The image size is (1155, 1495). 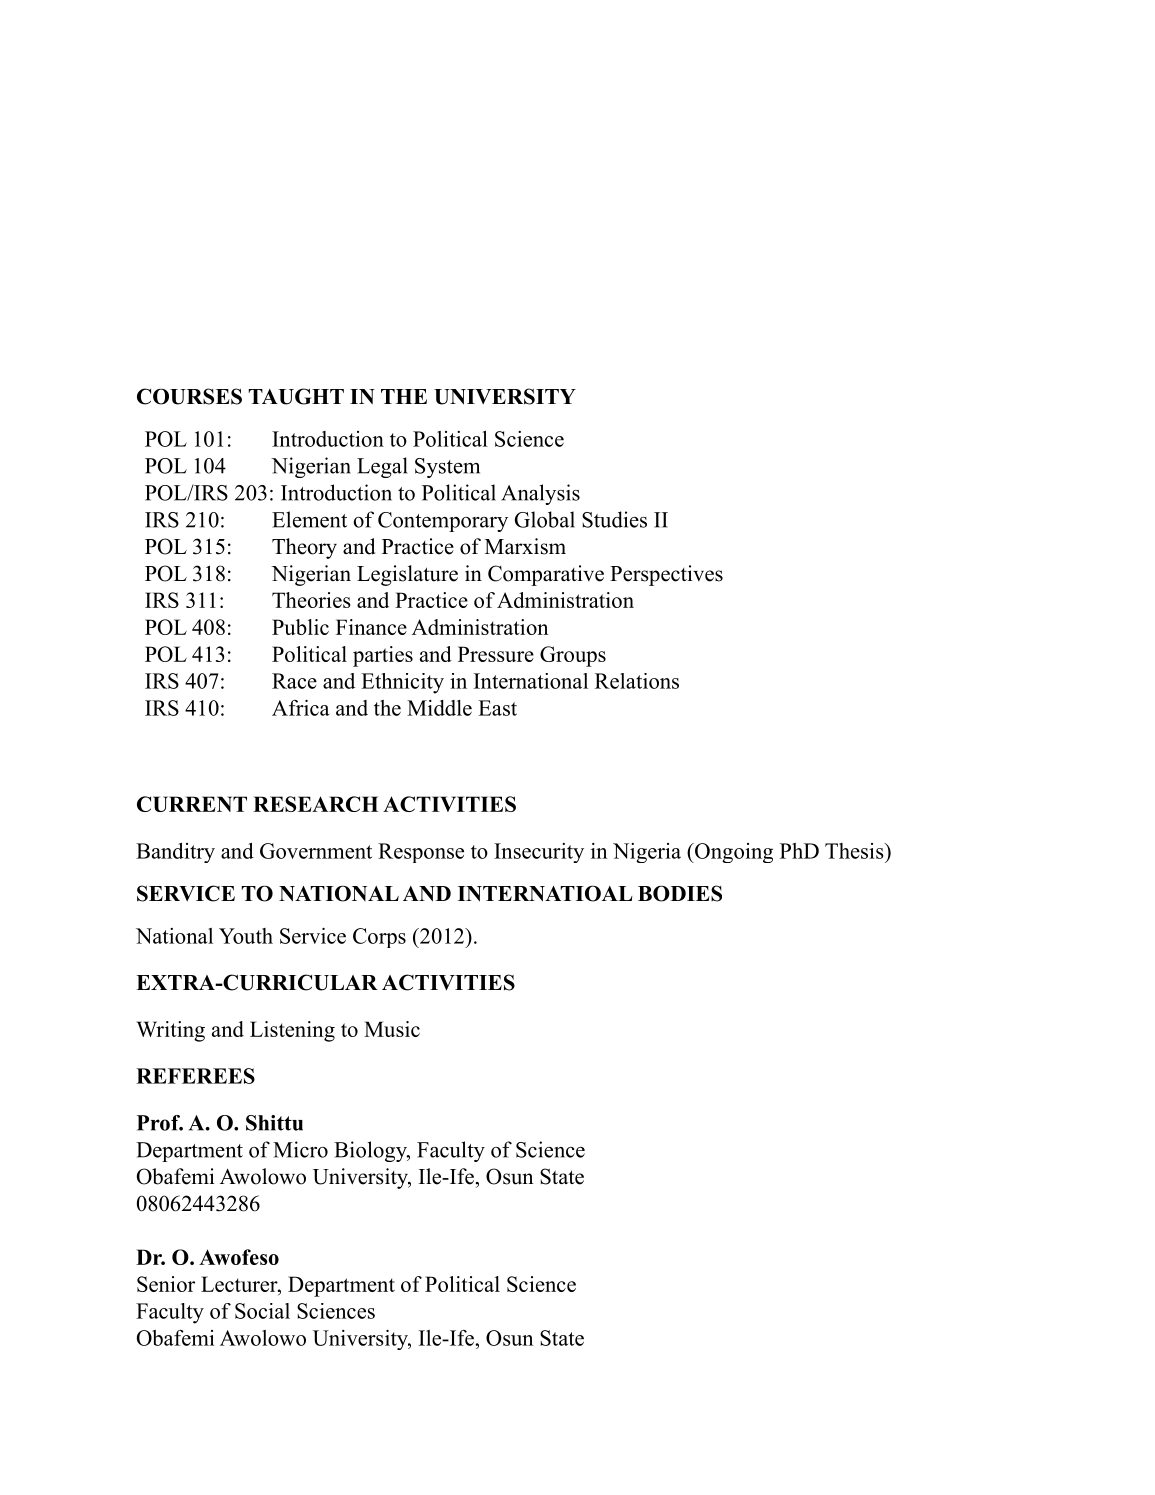 What do you see at coordinates (496, 654) in the screenshot?
I see `Pressure` at bounding box center [496, 654].
